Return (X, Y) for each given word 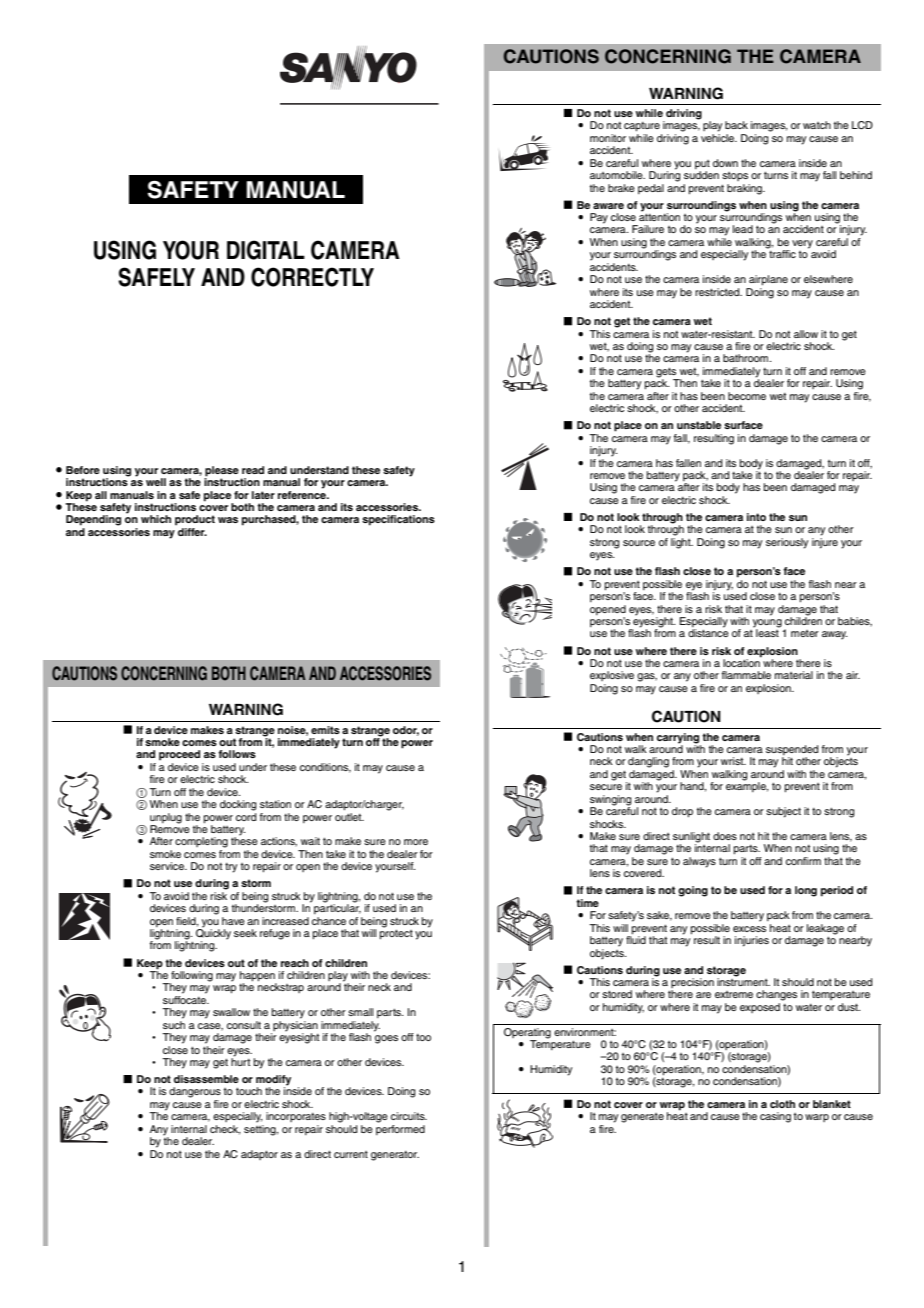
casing (775, 1117)
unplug (166, 818)
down (725, 163)
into (756, 517)
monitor (608, 138)
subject (783, 812)
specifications (398, 520)
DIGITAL (266, 250)
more (416, 842)
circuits (409, 1116)
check (225, 1130)
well (156, 482)
